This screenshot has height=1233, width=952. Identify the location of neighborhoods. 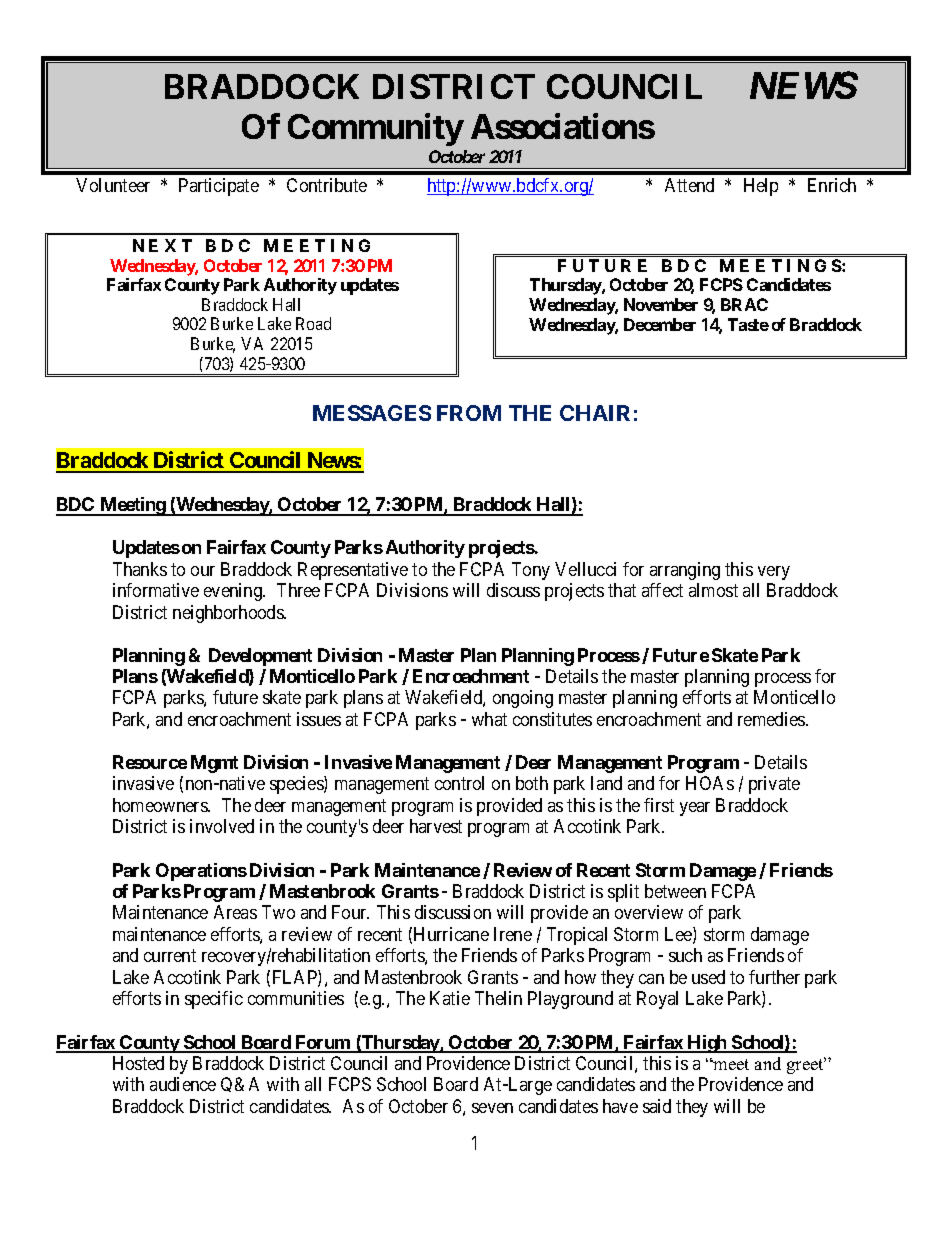
(229, 614).
